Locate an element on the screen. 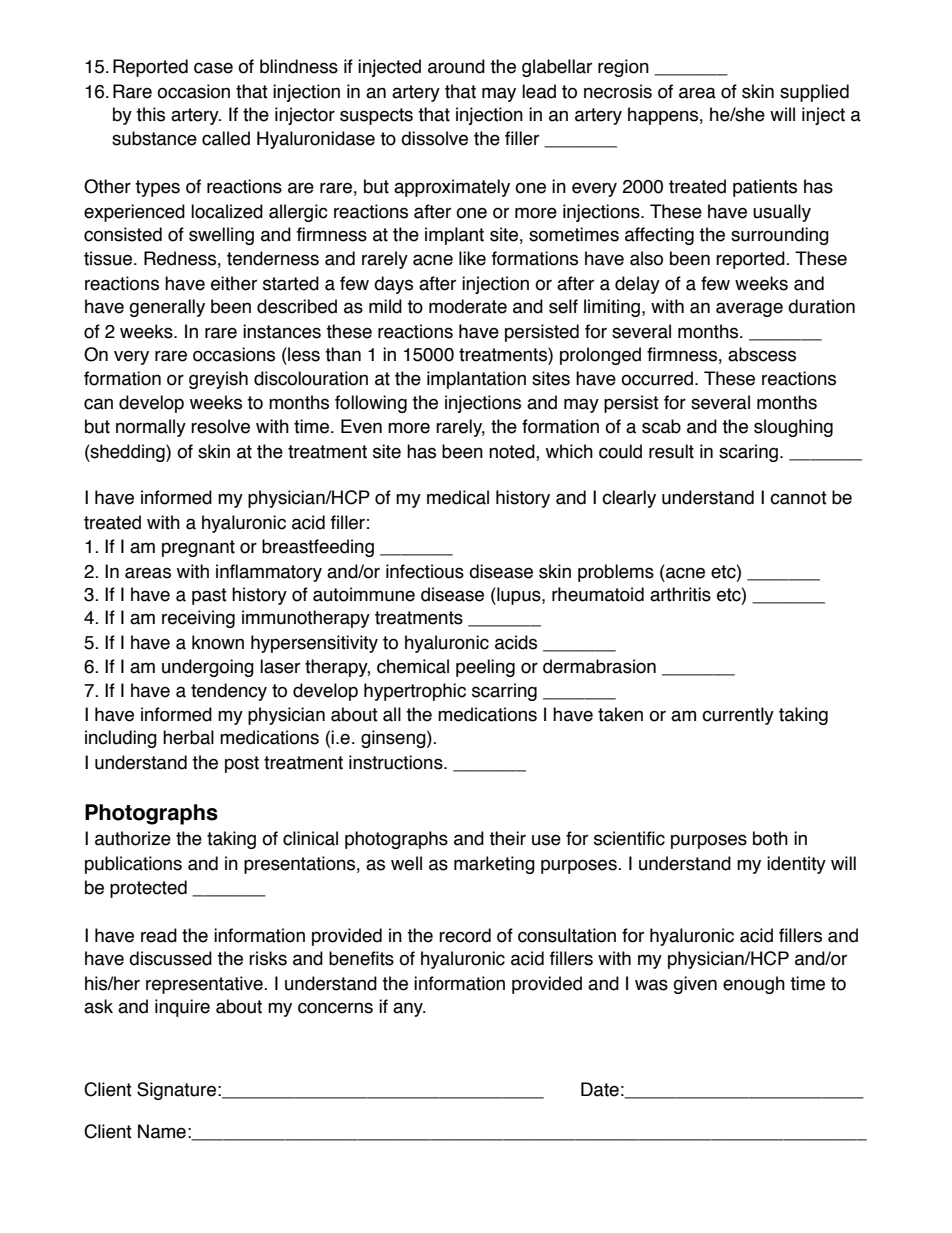 Image resolution: width=952 pixels, height=1233 pixels. pregnant is located at coordinates (198, 548).
